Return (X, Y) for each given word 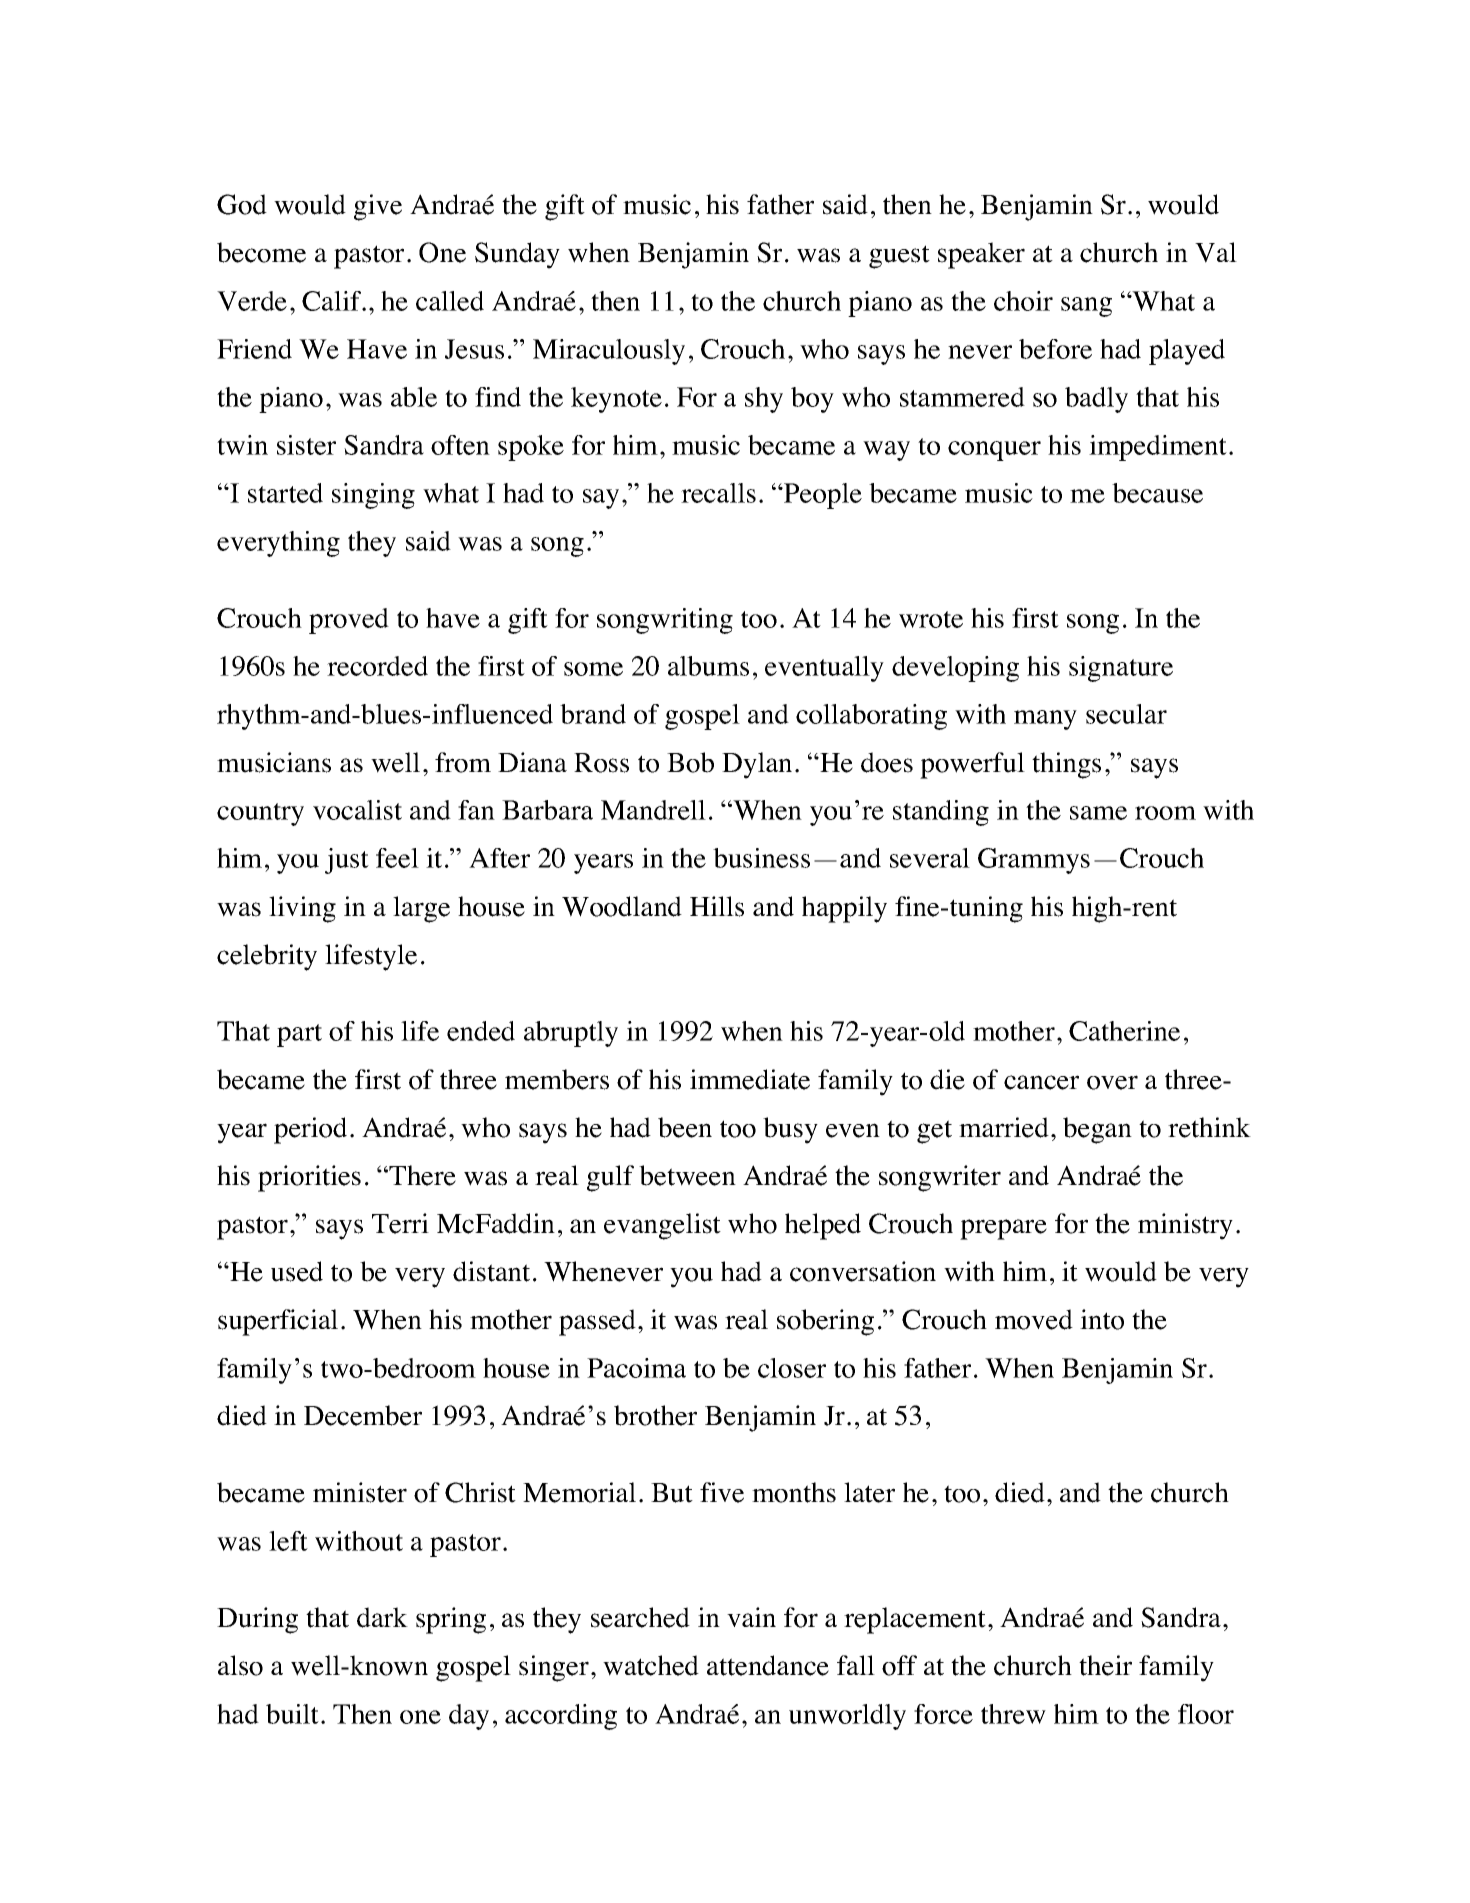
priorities (309, 1178)
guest (899, 257)
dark (382, 1617)
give (378, 207)
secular (1126, 714)
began (1097, 1130)
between (687, 1175)
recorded (377, 666)
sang (1086, 307)
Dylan (757, 765)
